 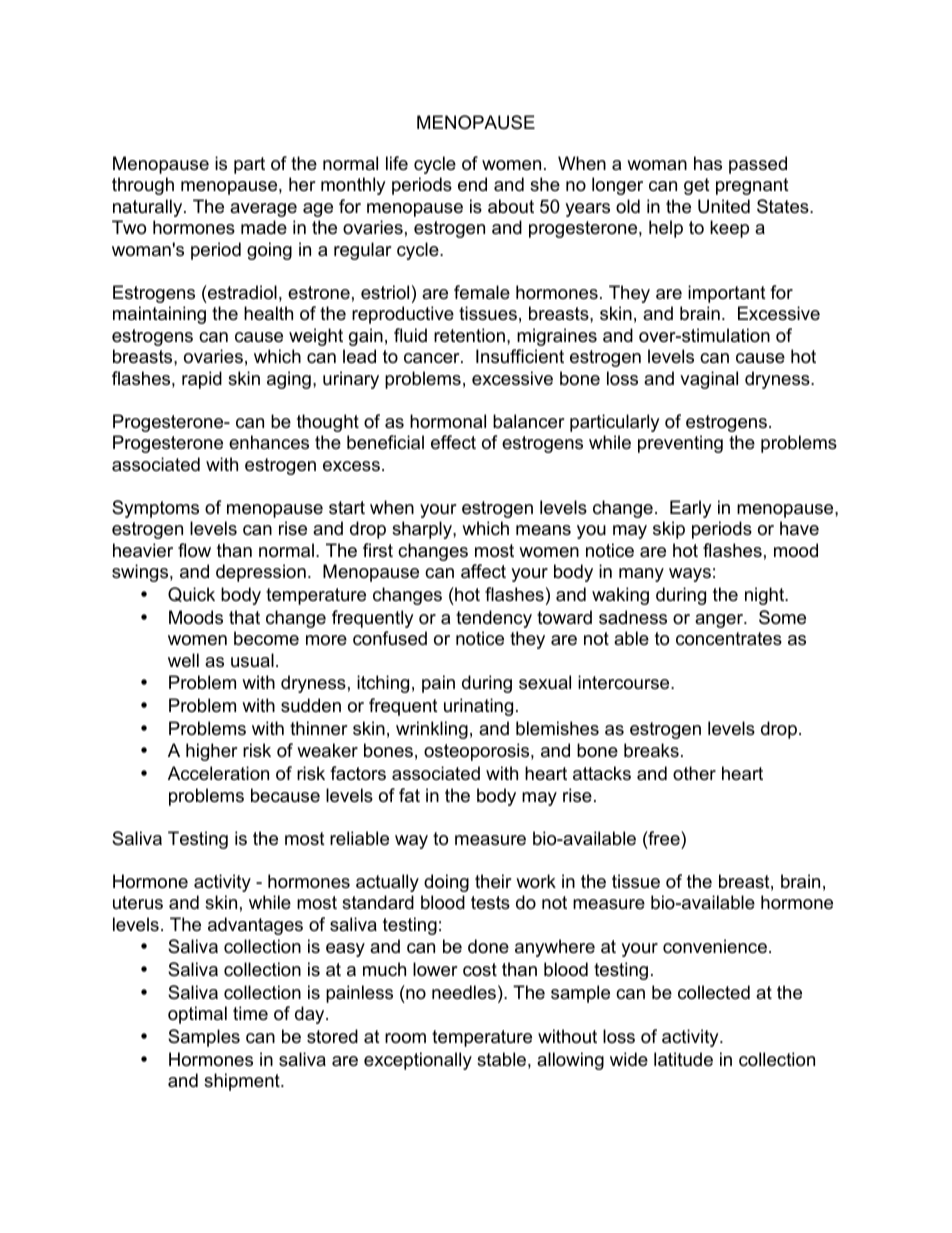 What do you see at coordinates (244, 617) in the screenshot?
I see `that` at bounding box center [244, 617].
